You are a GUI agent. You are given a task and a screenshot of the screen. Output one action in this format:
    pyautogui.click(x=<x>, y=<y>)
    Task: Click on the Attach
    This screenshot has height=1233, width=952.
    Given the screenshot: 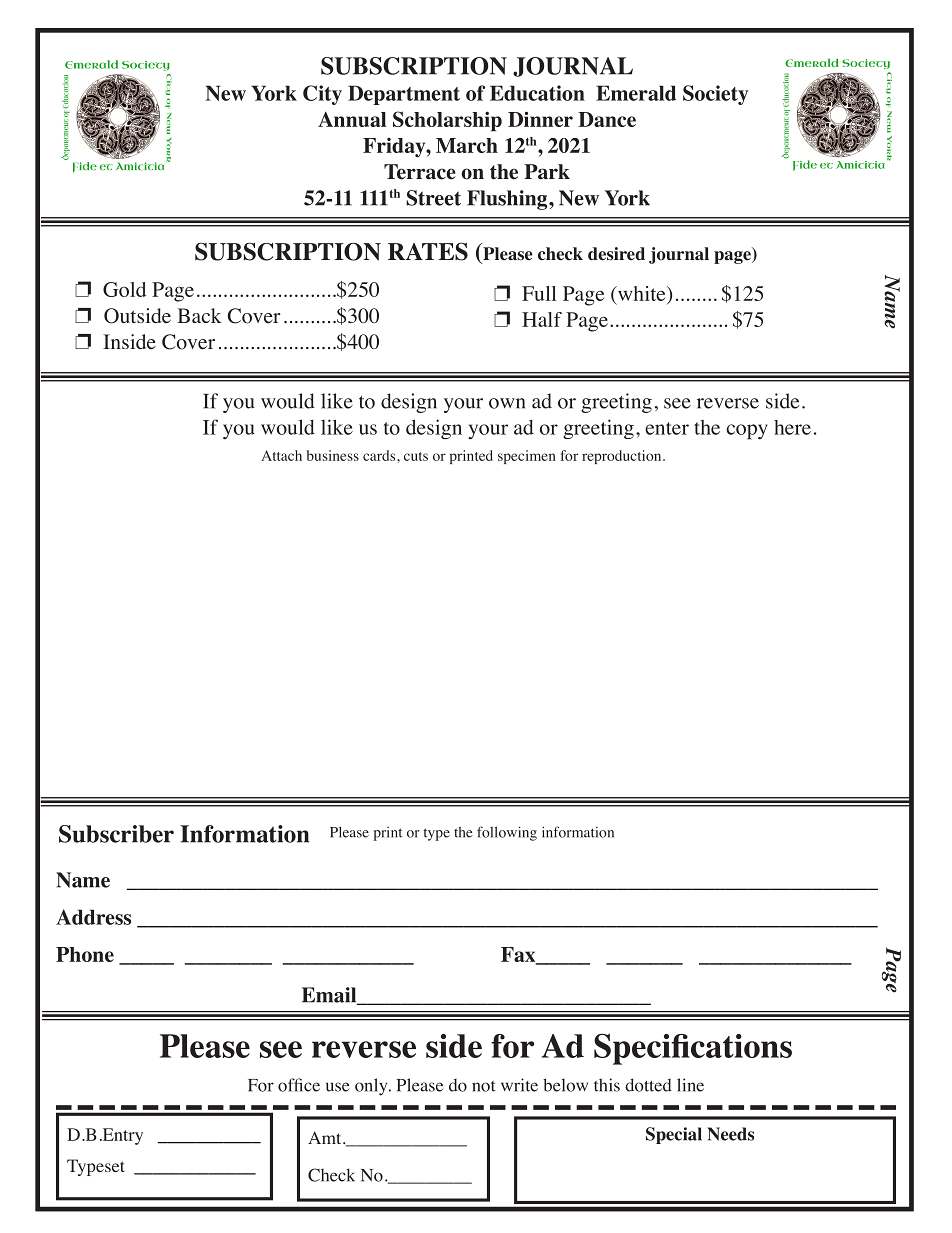 What is the action you would take?
    pyautogui.click(x=281, y=455)
